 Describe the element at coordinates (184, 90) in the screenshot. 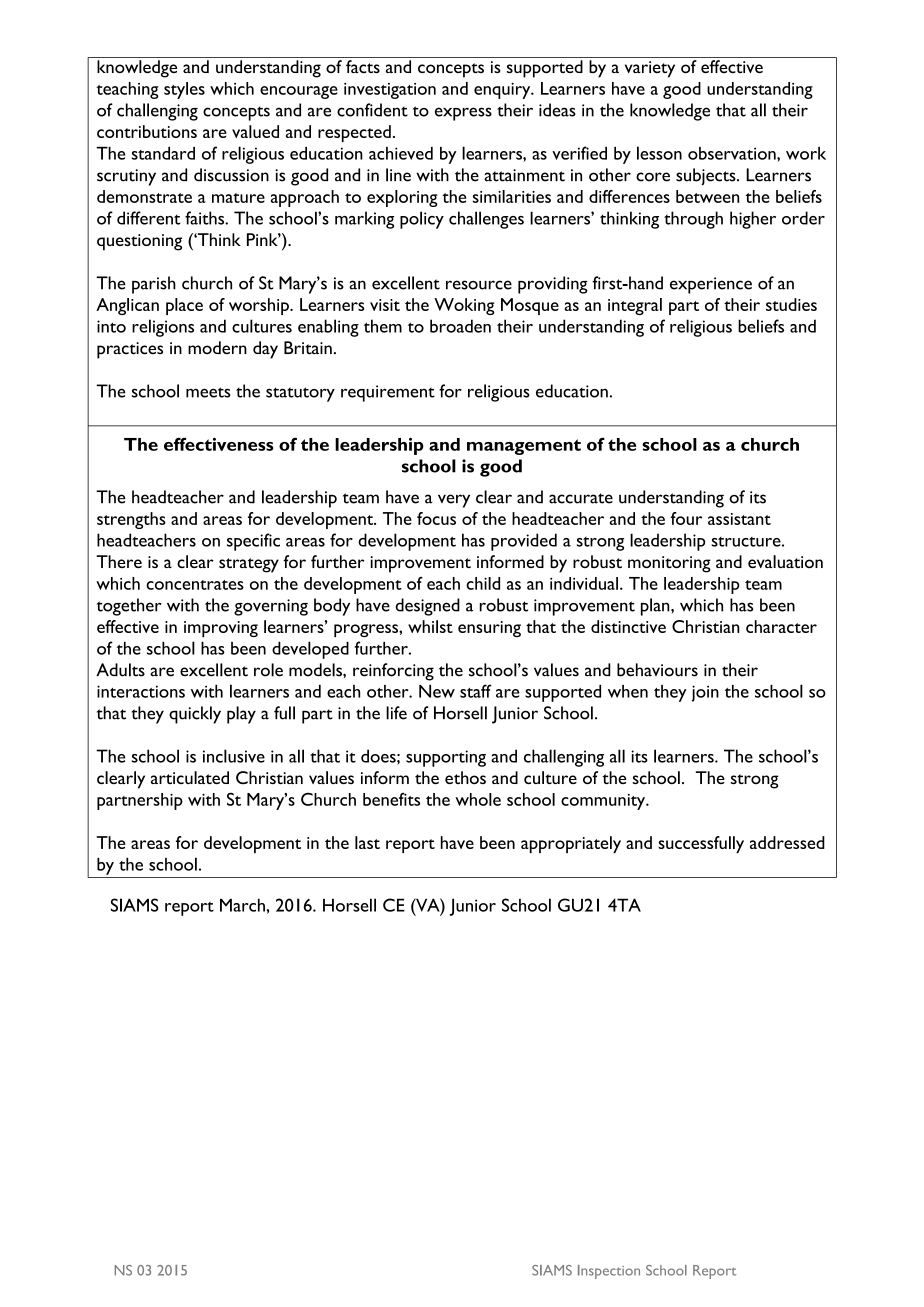

I see `styles` at that location.
